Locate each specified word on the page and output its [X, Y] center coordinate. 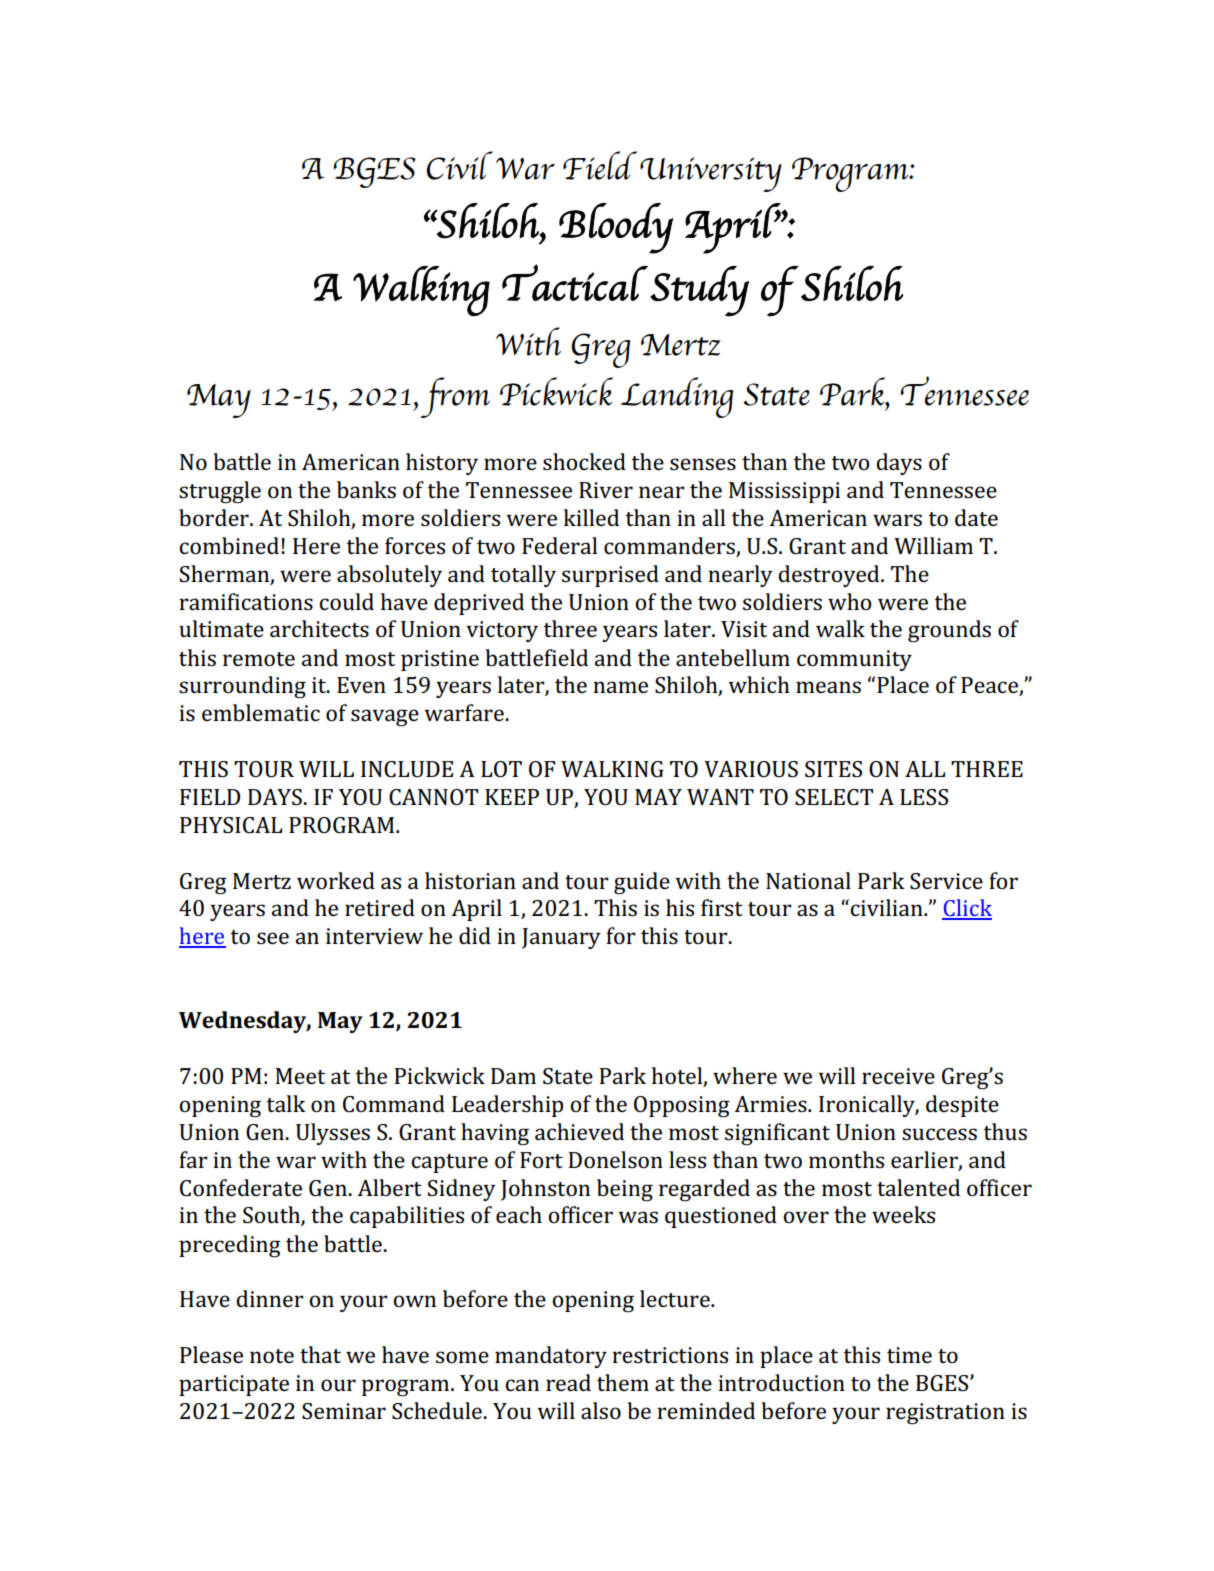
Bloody [616, 228]
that [320, 1354]
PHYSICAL [231, 825]
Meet [300, 1076]
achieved [579, 1131]
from [455, 397]
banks [366, 490]
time [909, 1355]
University [711, 174]
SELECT [834, 797]
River [606, 490]
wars [897, 520]
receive [898, 1076]
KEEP [512, 797]
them [623, 1382]
